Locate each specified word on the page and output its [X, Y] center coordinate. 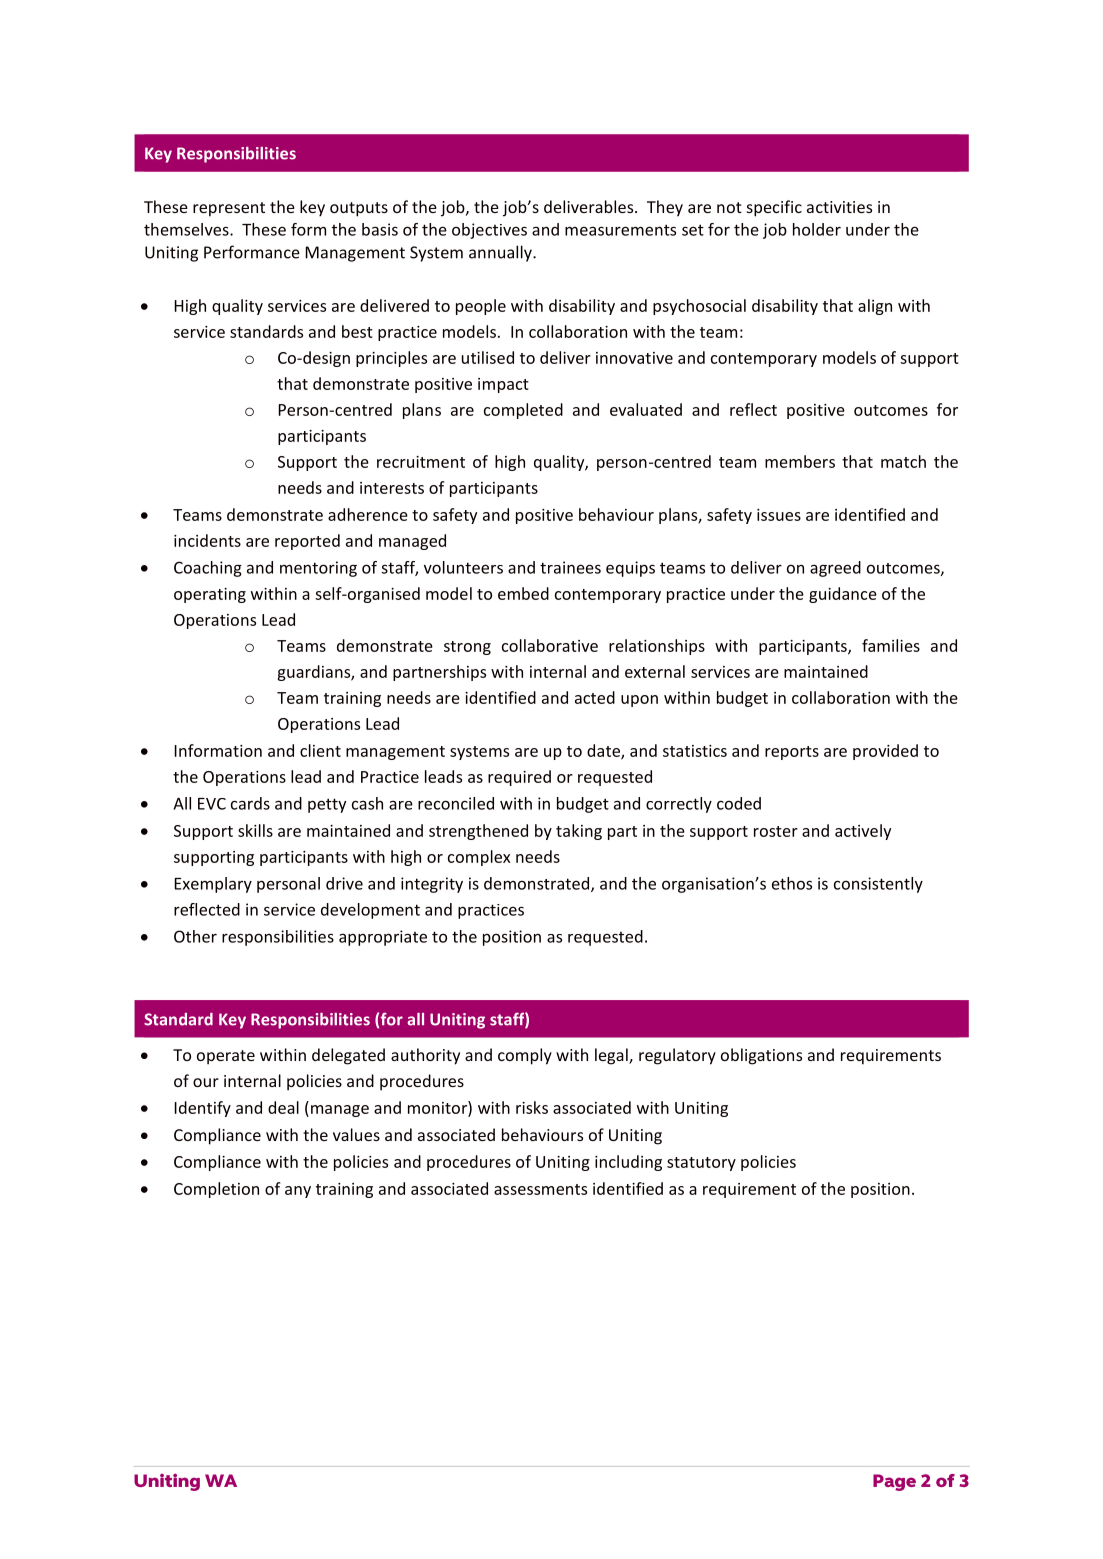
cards [250, 803]
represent [229, 209]
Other [195, 936]
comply [525, 1056]
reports [792, 753]
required [519, 778]
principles [391, 359]
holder [817, 229]
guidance [843, 595]
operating [210, 595]
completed [523, 411]
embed [523, 593]
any [298, 1192]
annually [501, 253]
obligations [761, 1056]
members [800, 461]
